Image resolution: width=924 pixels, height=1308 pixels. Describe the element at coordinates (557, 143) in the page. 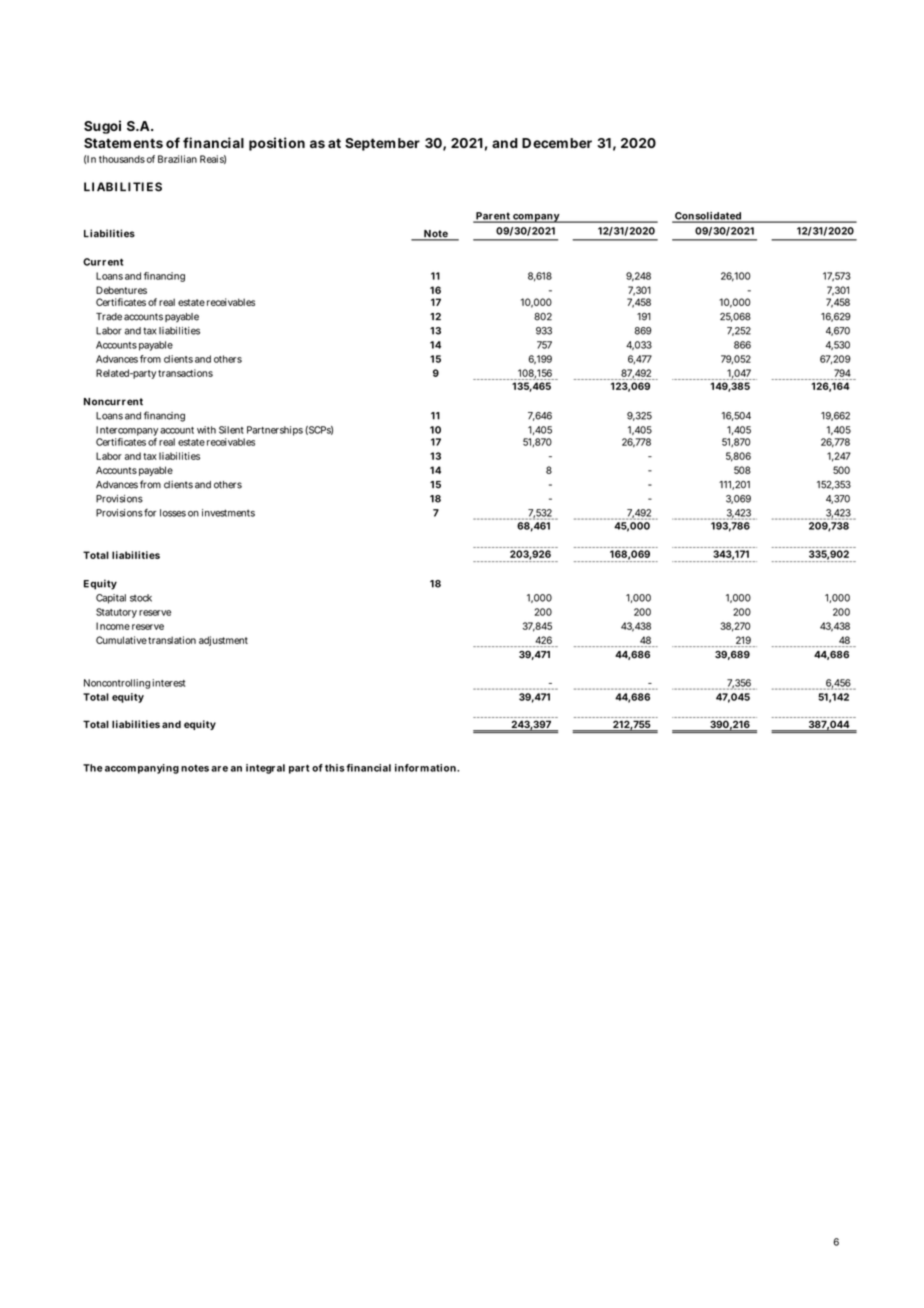

I see `December` at that location.
